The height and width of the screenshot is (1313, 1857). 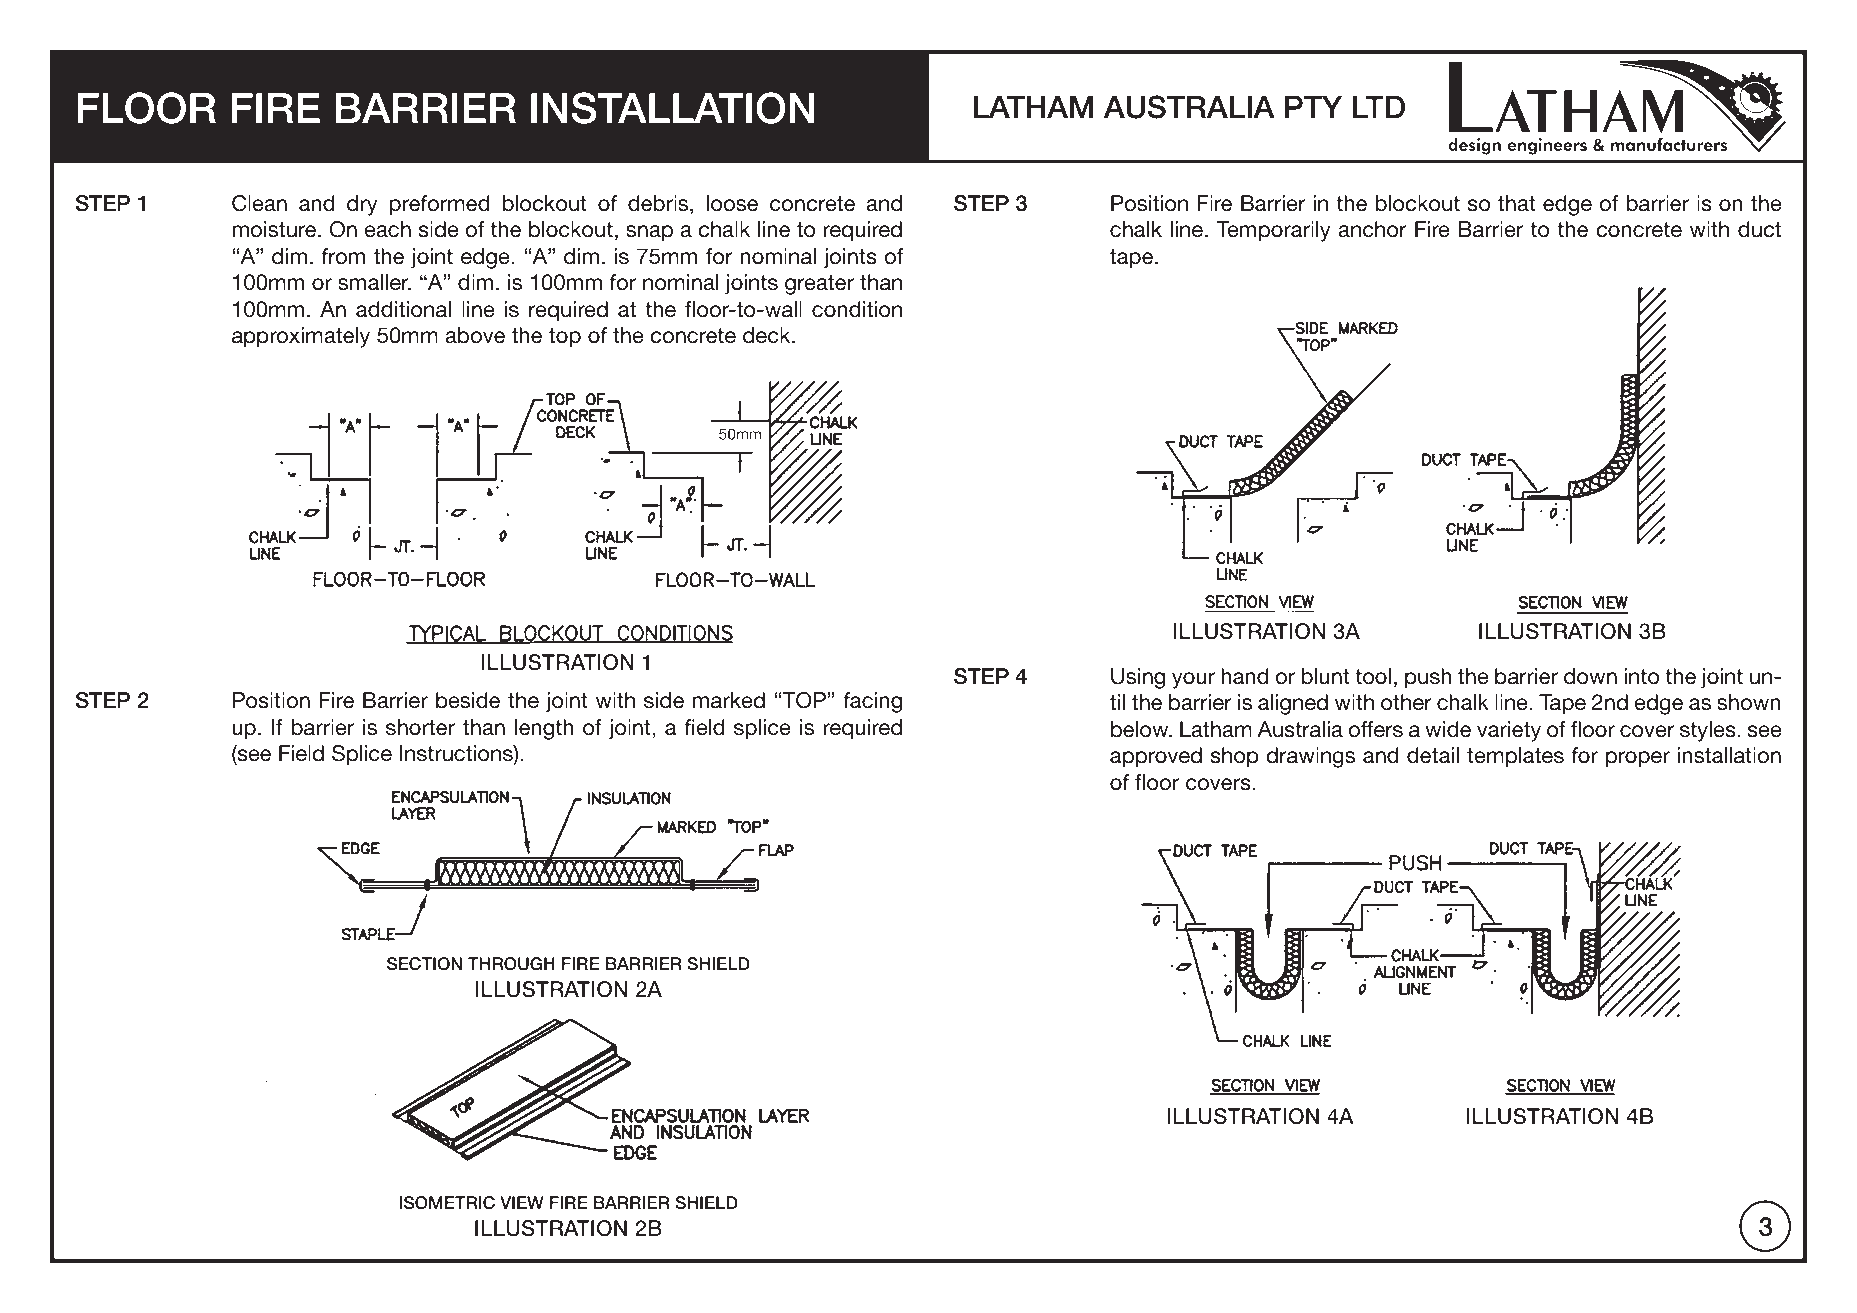 What do you see at coordinates (447, 1203) in the screenshot?
I see `ISOMETRIC` at bounding box center [447, 1203].
